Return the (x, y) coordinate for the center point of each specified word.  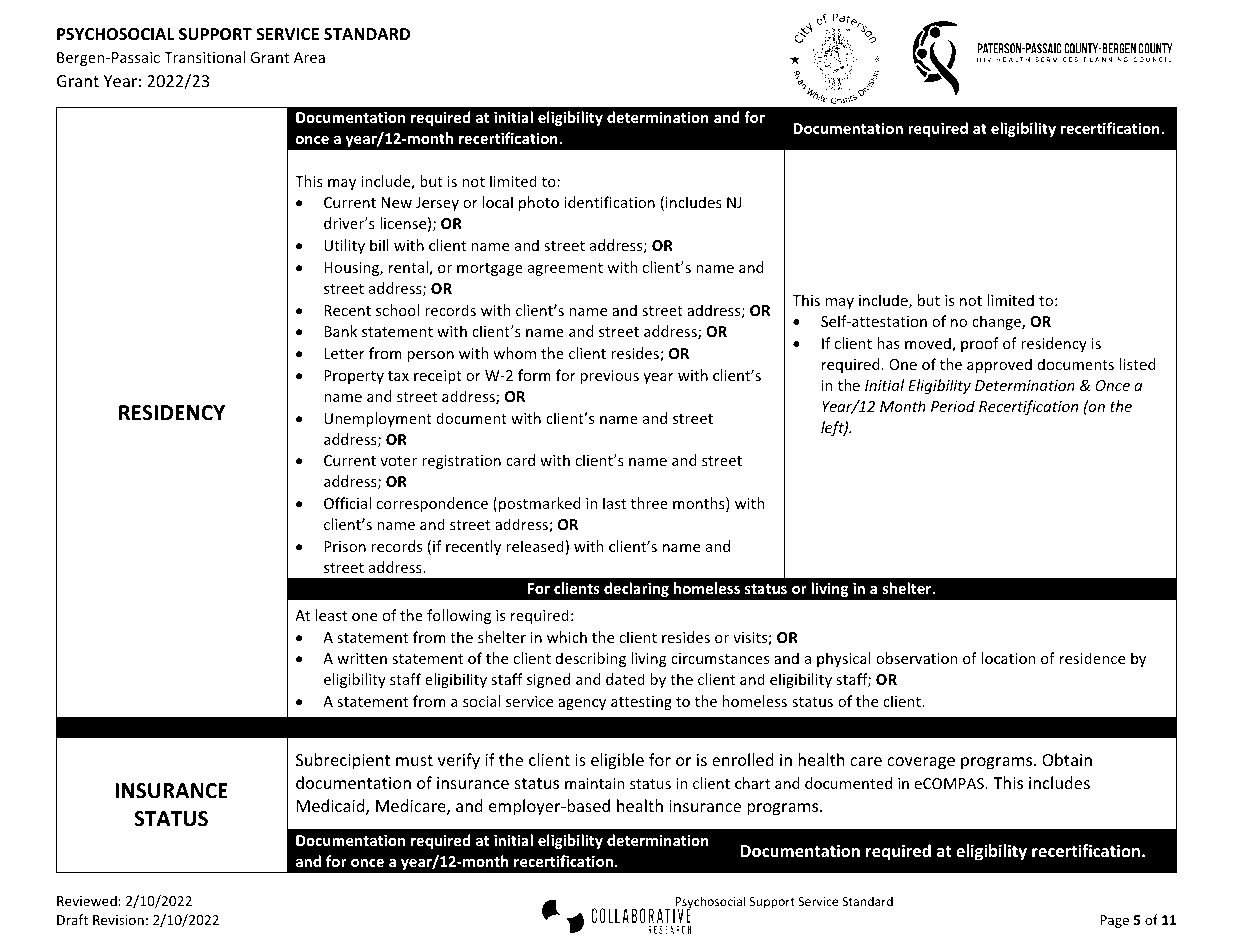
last (614, 503)
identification (609, 202)
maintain (595, 783)
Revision (118, 920)
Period (953, 406)
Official (347, 503)
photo (539, 203)
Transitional (204, 57)
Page (1114, 921)
